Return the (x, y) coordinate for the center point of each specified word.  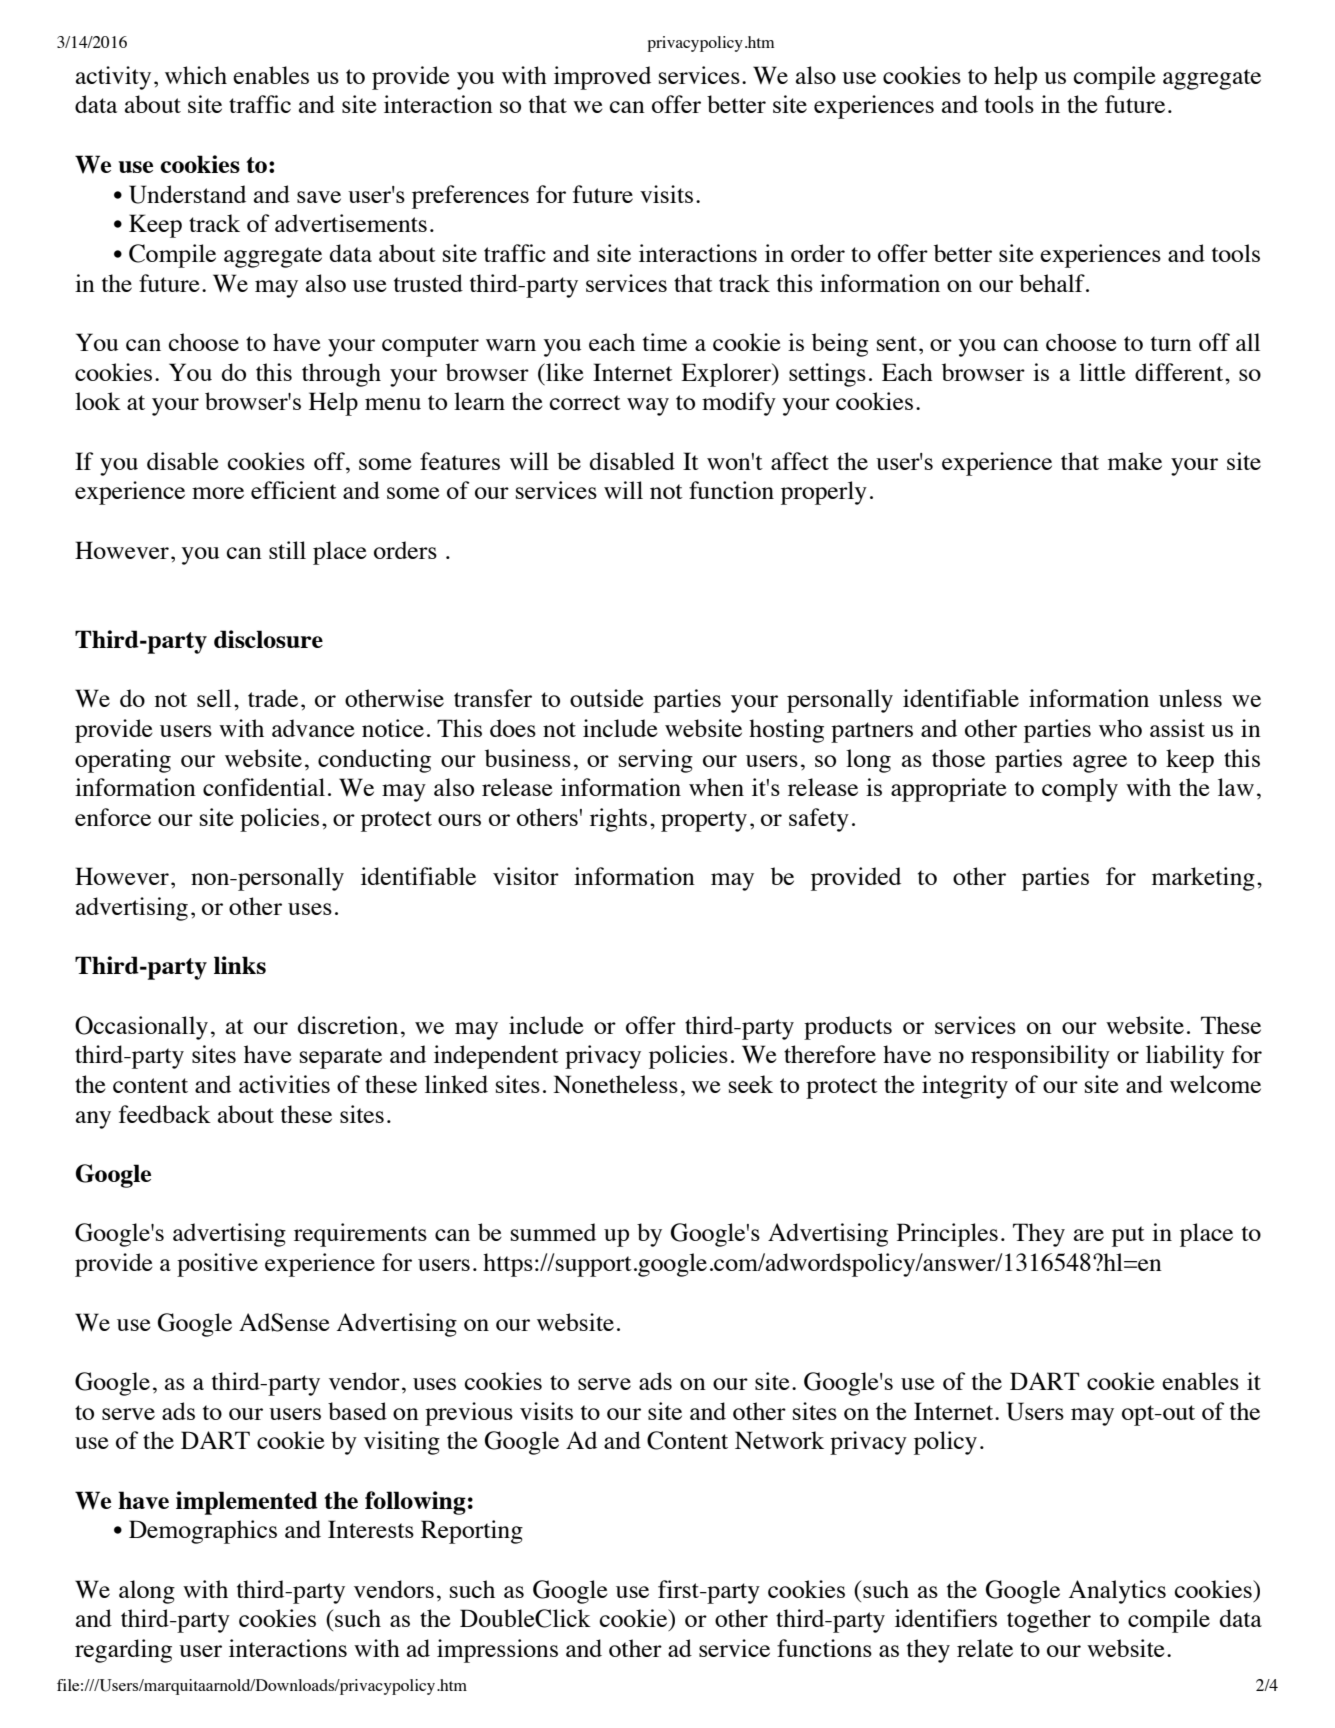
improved (602, 78)
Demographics (203, 1532)
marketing (1203, 879)
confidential (264, 787)
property (704, 821)
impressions (497, 1651)
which (196, 75)
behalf (1053, 283)
